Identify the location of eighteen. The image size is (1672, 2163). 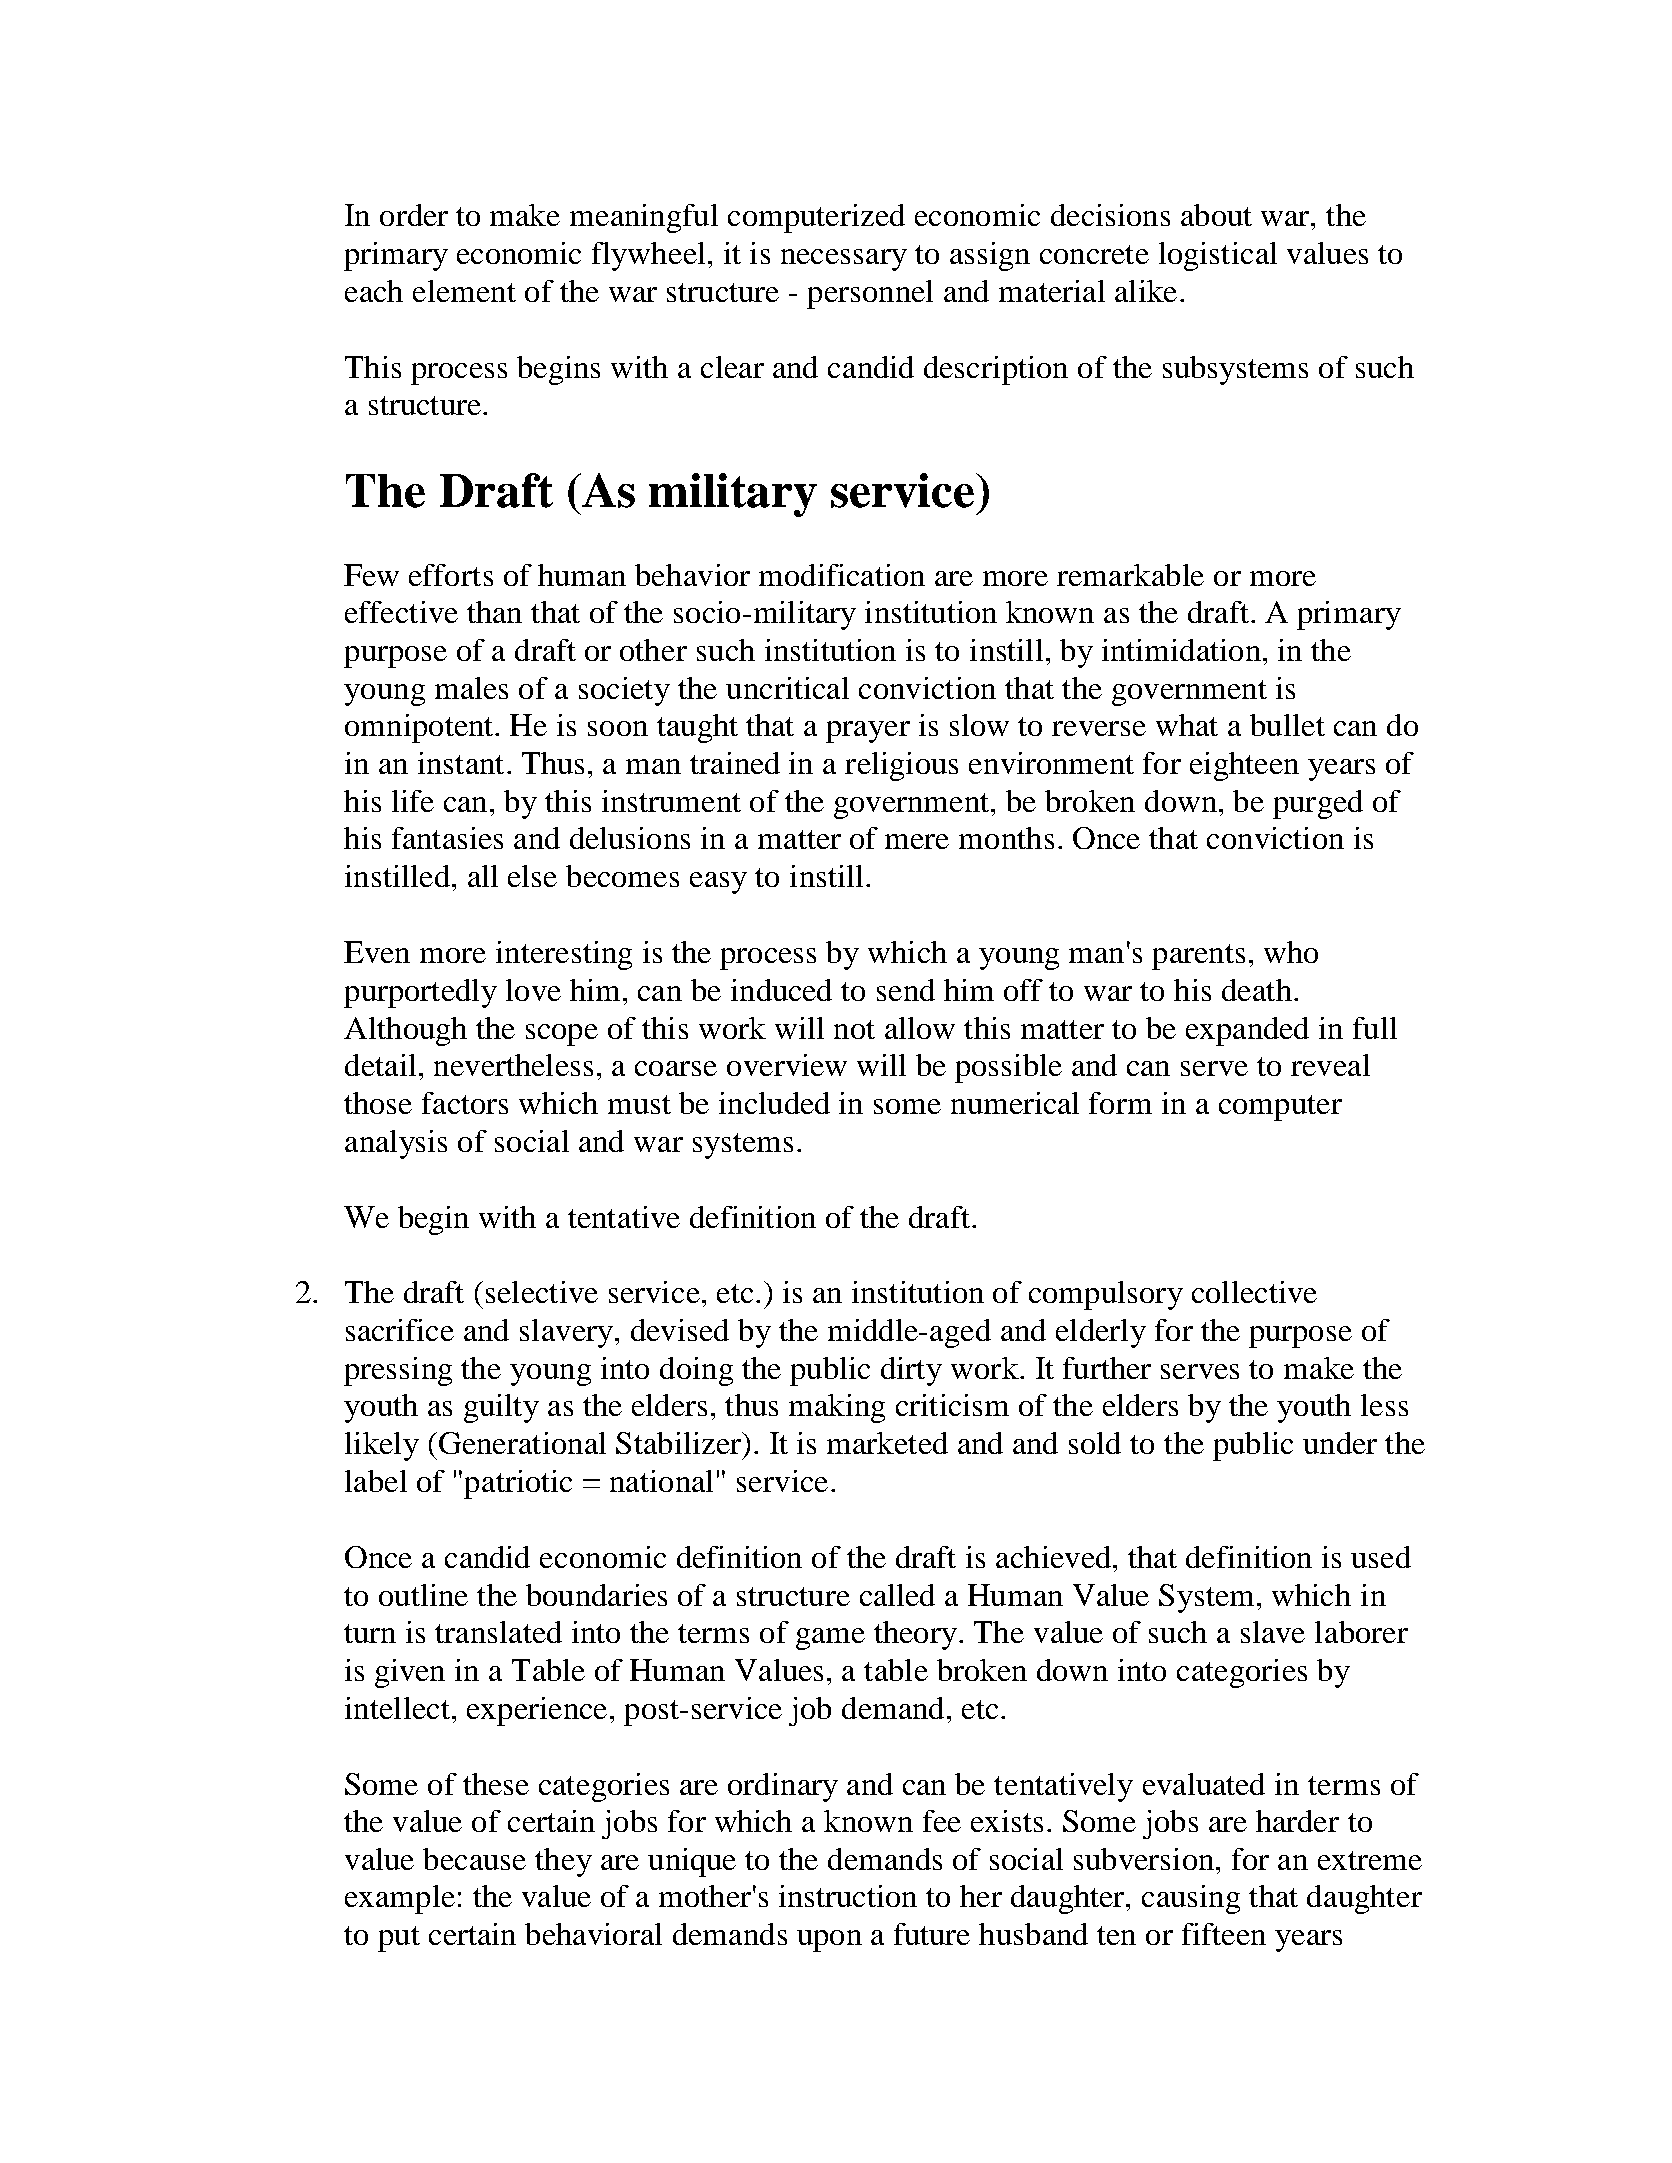
(1244, 766).
